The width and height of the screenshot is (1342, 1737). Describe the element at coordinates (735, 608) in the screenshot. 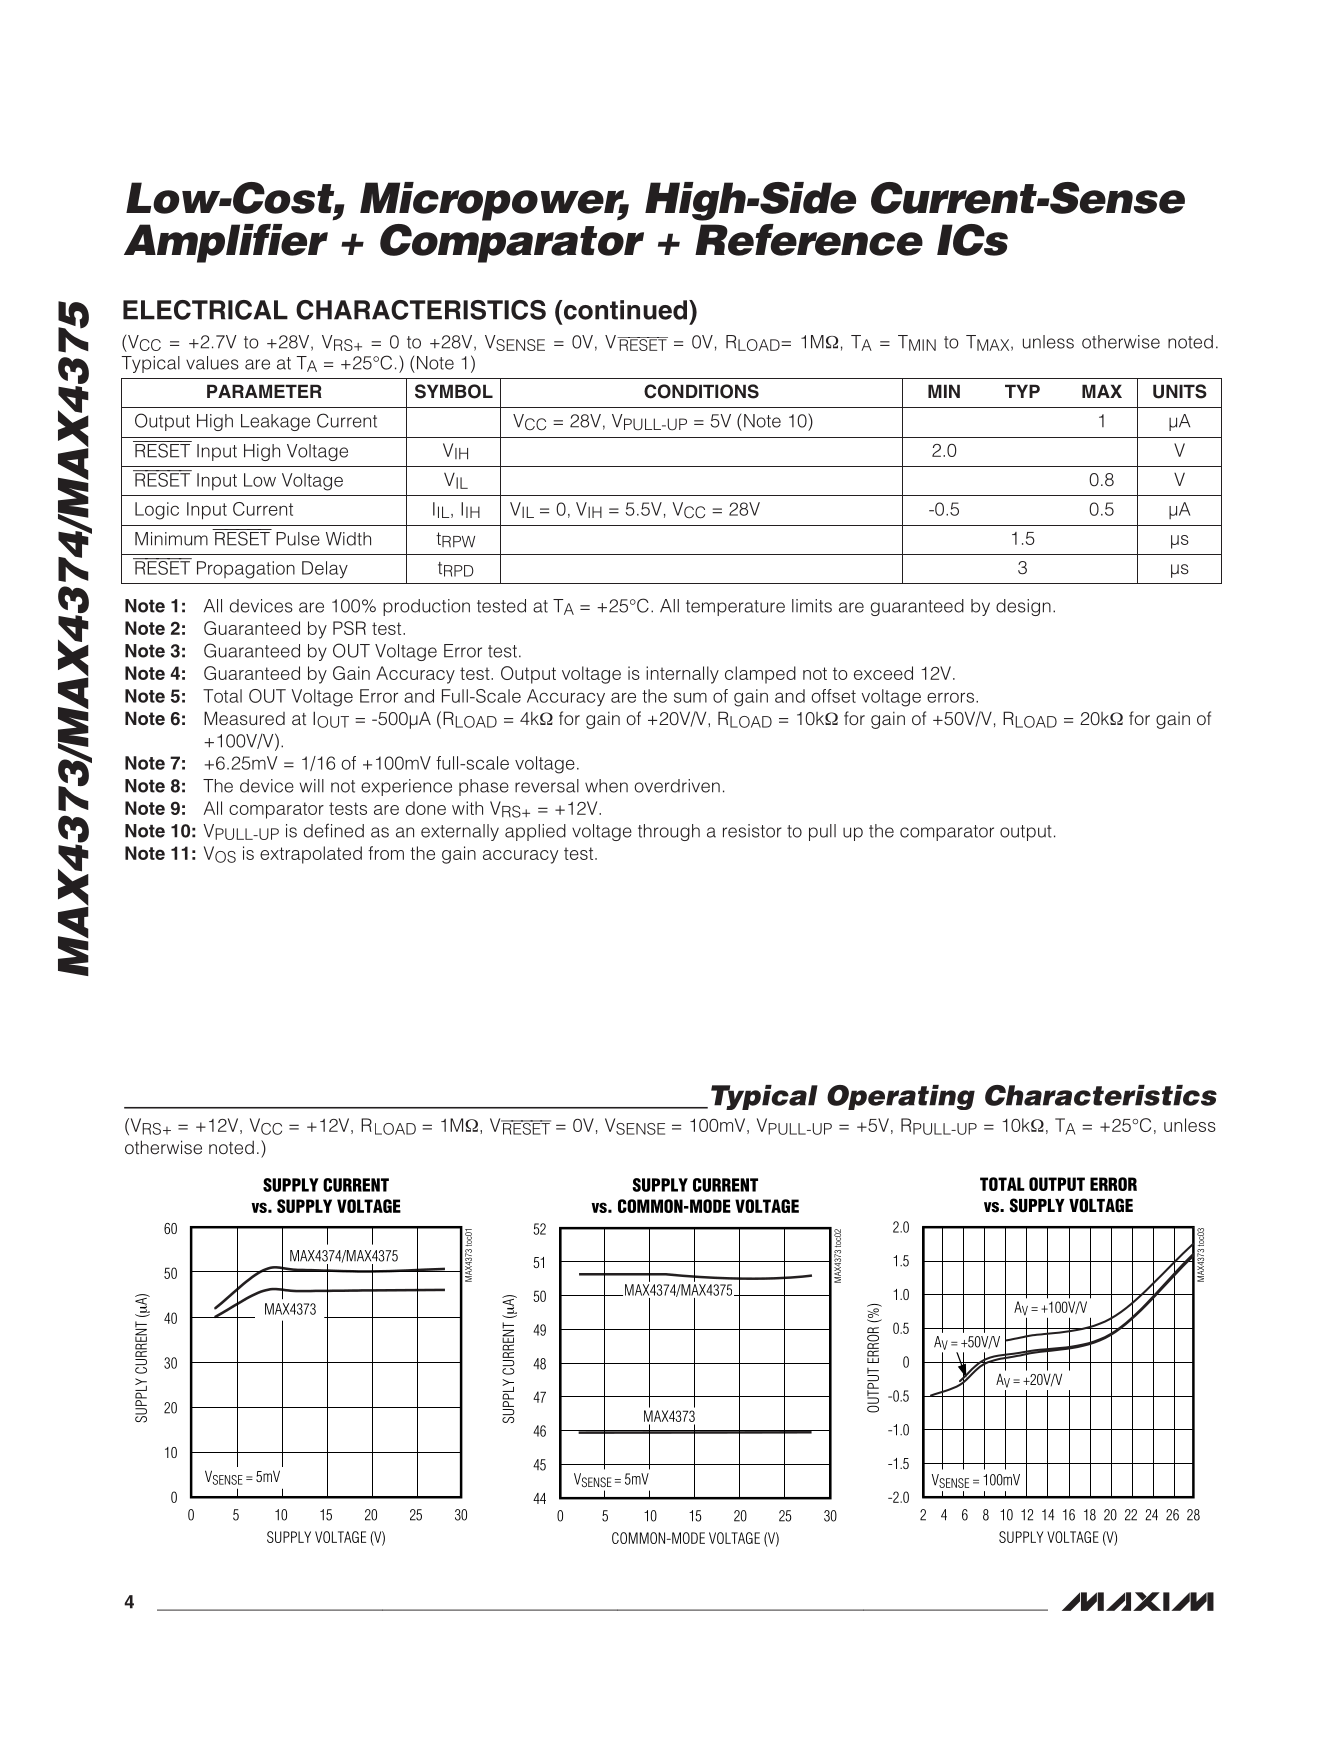

I see `temperature` at that location.
